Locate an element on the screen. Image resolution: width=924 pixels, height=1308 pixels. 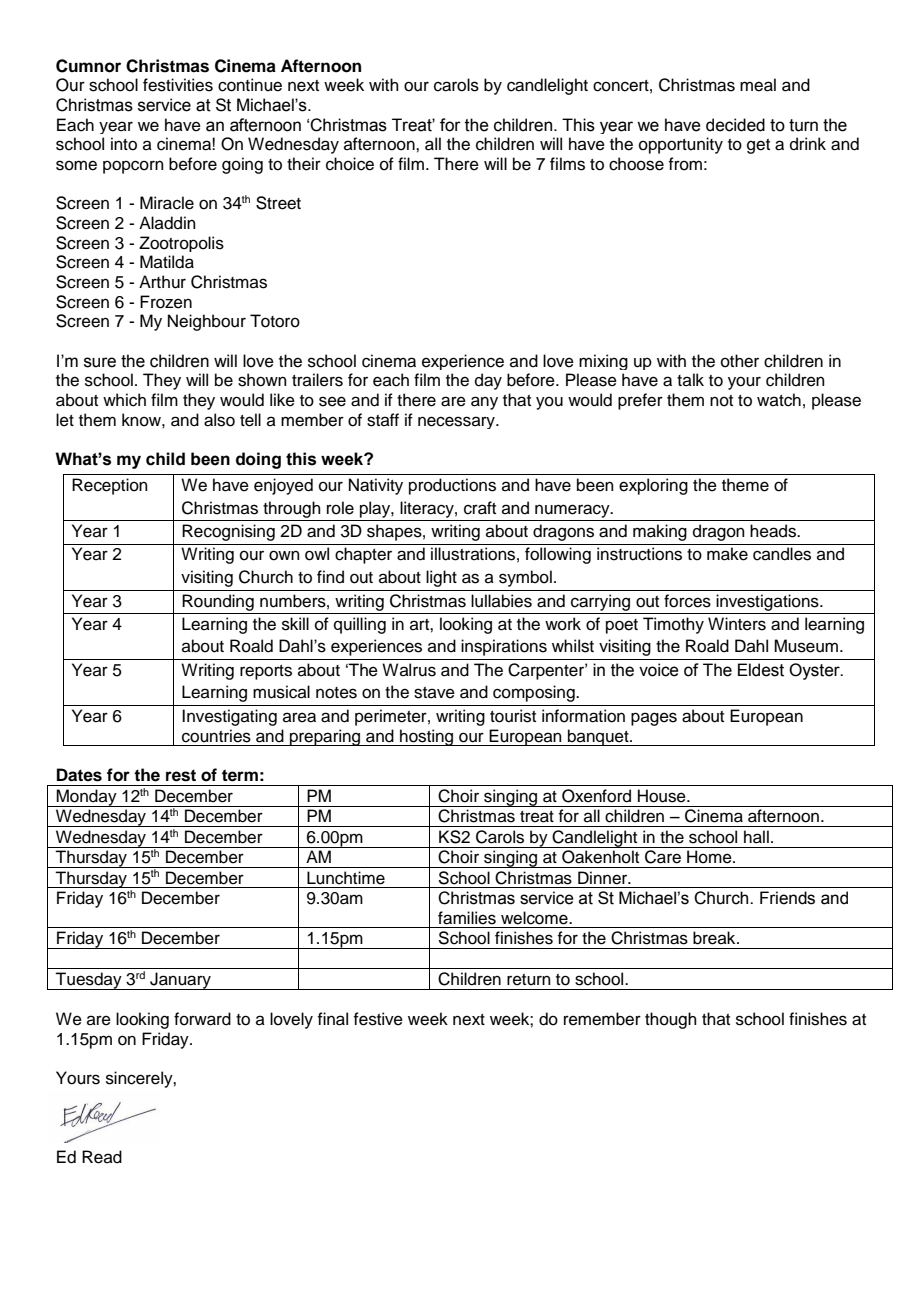
choice is located at coordinates (350, 164).
